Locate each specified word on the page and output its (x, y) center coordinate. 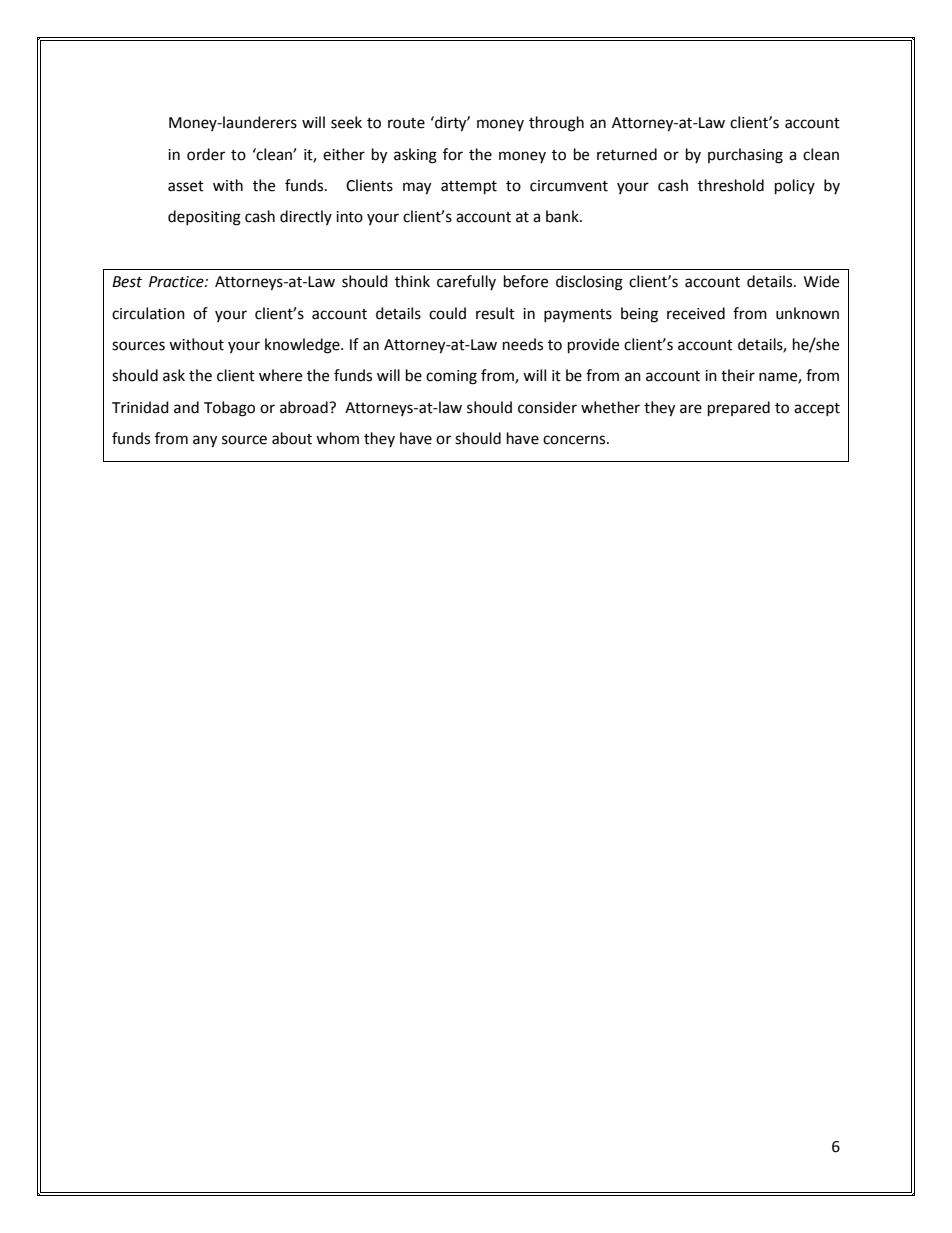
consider (547, 407)
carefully (466, 282)
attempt (469, 188)
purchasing (745, 156)
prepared (739, 409)
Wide (821, 281)
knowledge (303, 346)
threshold (731, 185)
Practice (177, 282)
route (406, 123)
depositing (204, 218)
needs (523, 344)
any (205, 441)
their (738, 375)
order (206, 154)
